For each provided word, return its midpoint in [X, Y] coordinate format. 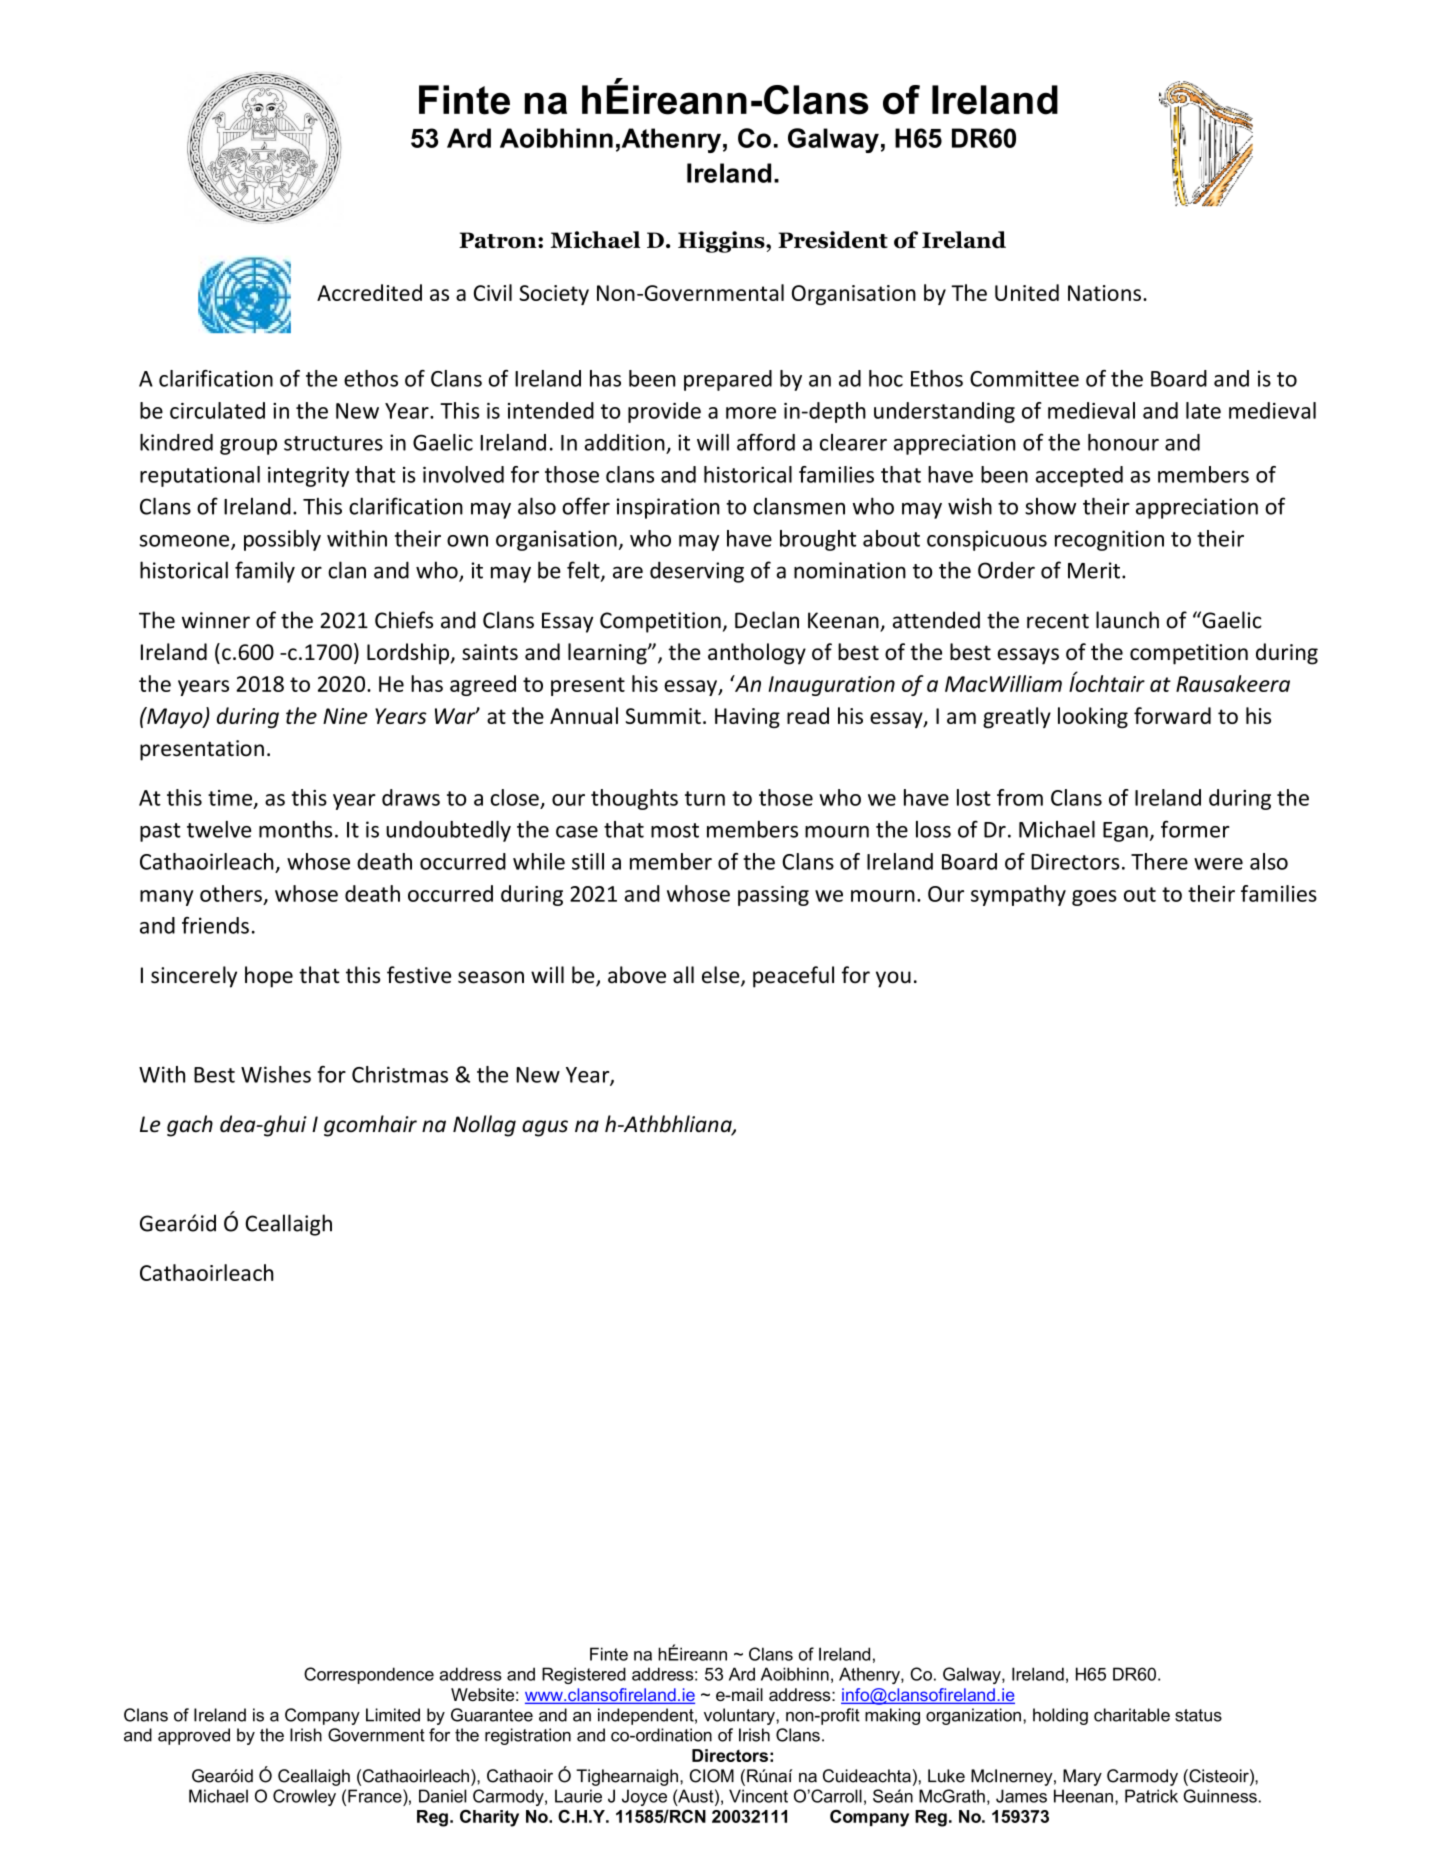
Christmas [400, 1074]
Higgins [722, 242]
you [893, 979]
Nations [1104, 293]
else [722, 976]
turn [705, 798]
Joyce [644, 1797]
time [231, 799]
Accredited [369, 292]
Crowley [304, 1797]
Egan [1126, 832]
